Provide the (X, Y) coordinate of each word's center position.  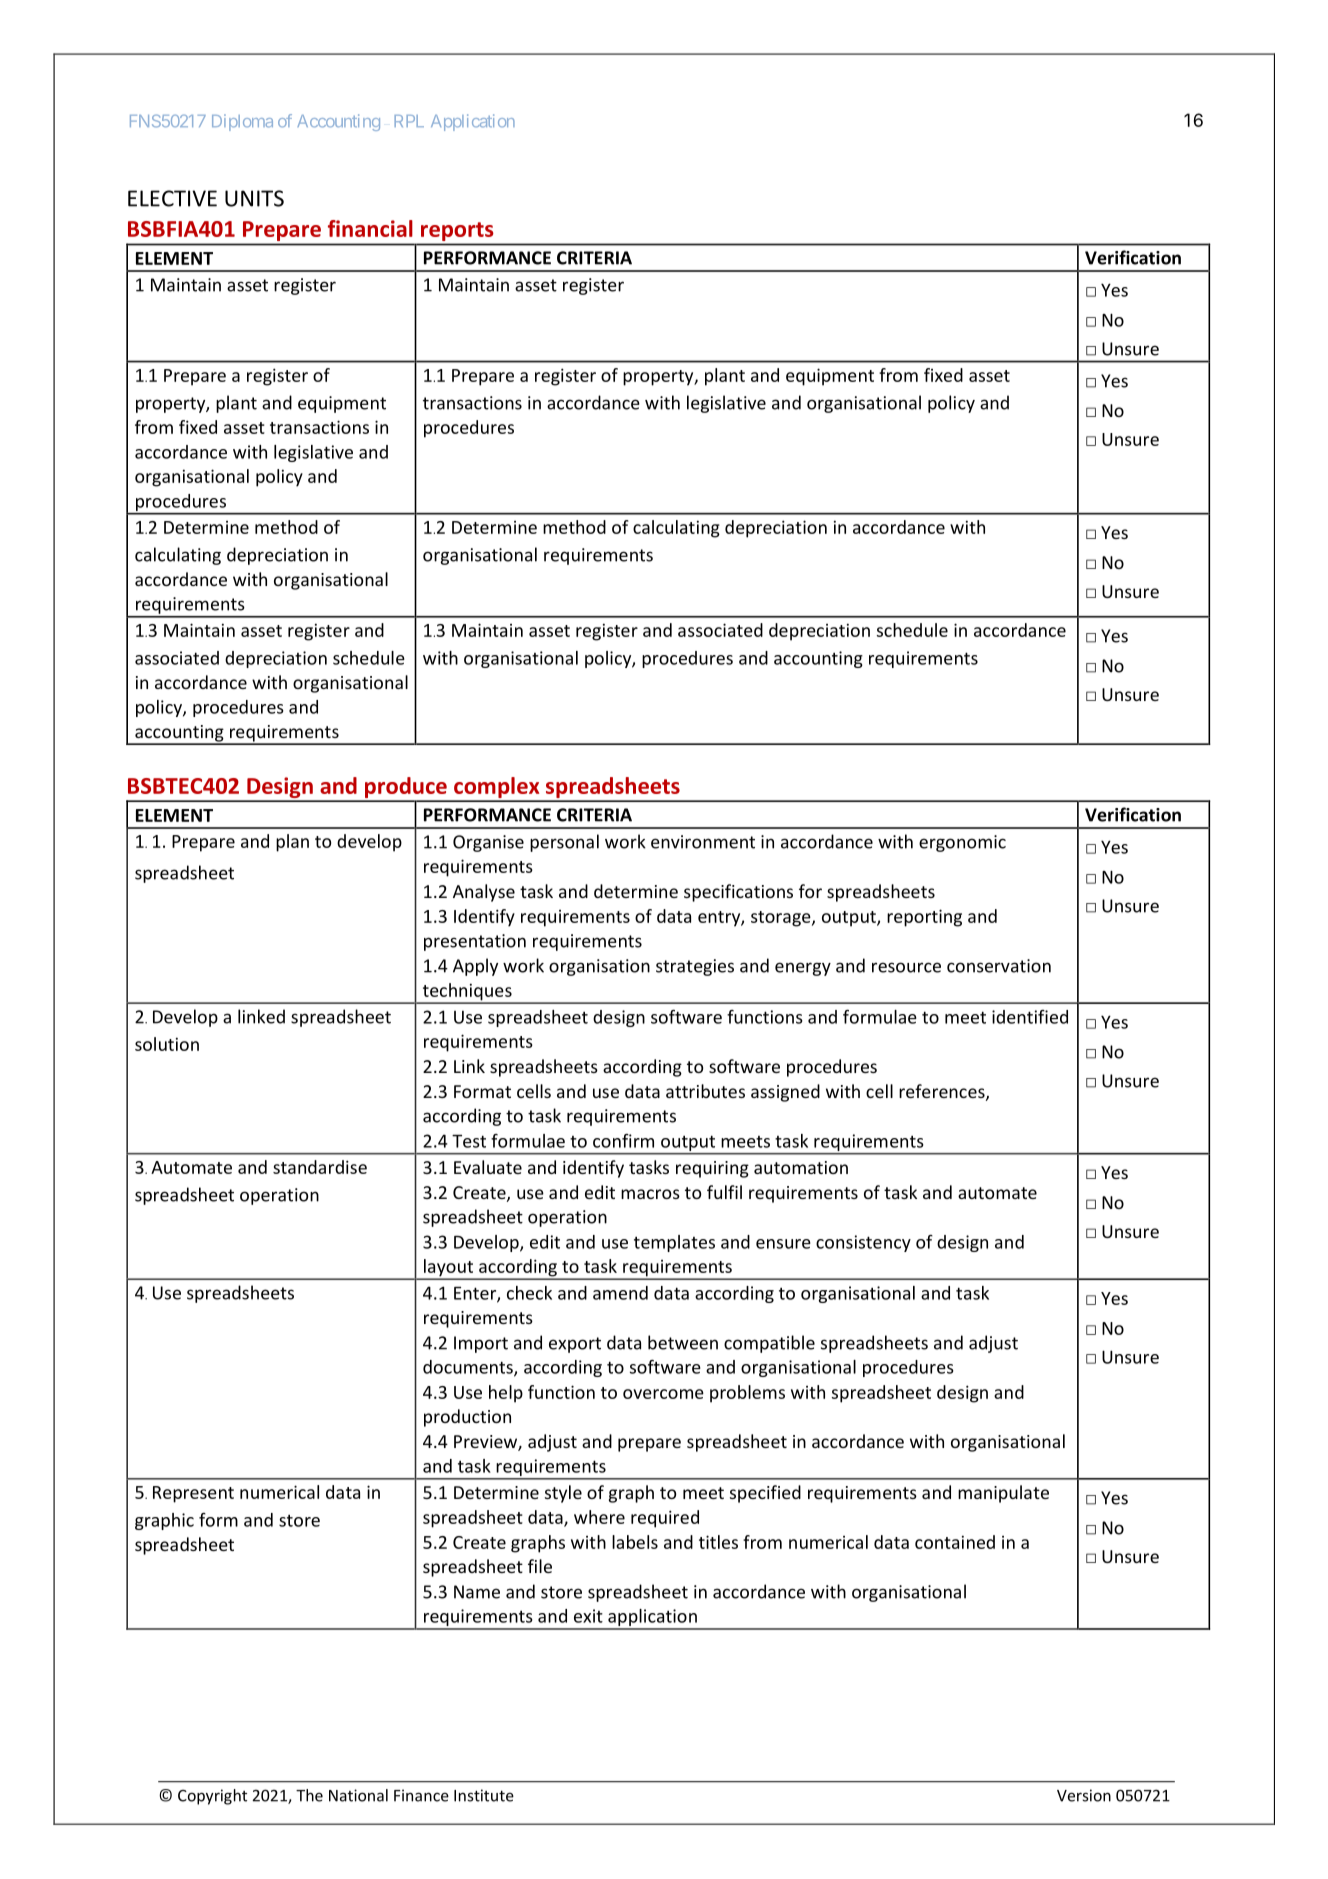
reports (457, 231)
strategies (695, 967)
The (309, 1795)
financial (370, 228)
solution (167, 1044)
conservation (999, 966)
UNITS (254, 198)
